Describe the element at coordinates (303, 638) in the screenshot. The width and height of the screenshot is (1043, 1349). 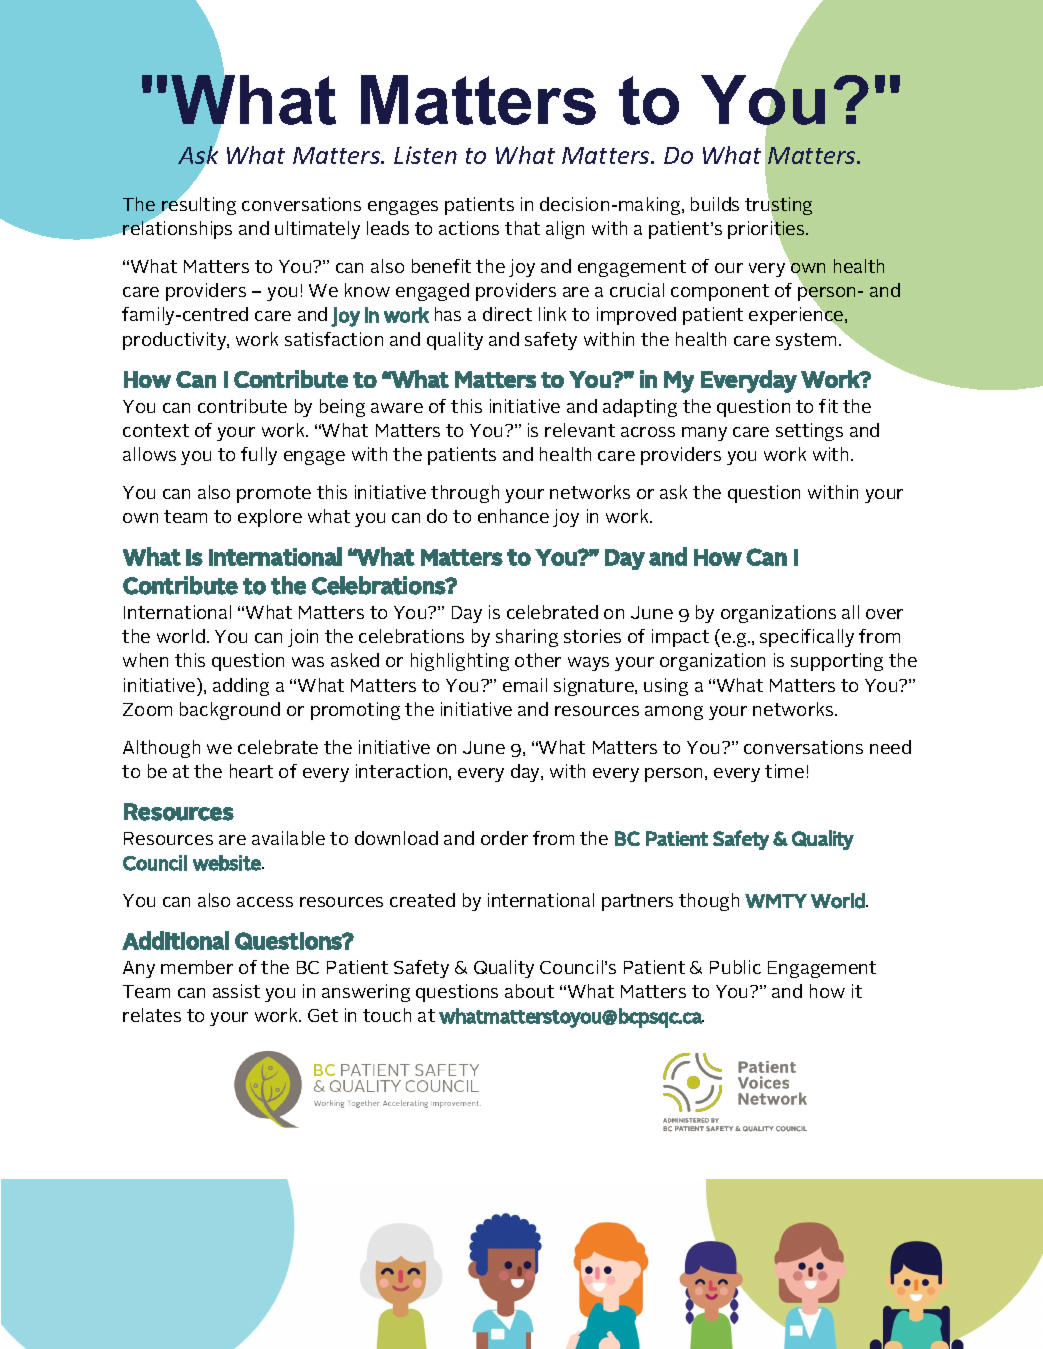
I see `join` at that location.
